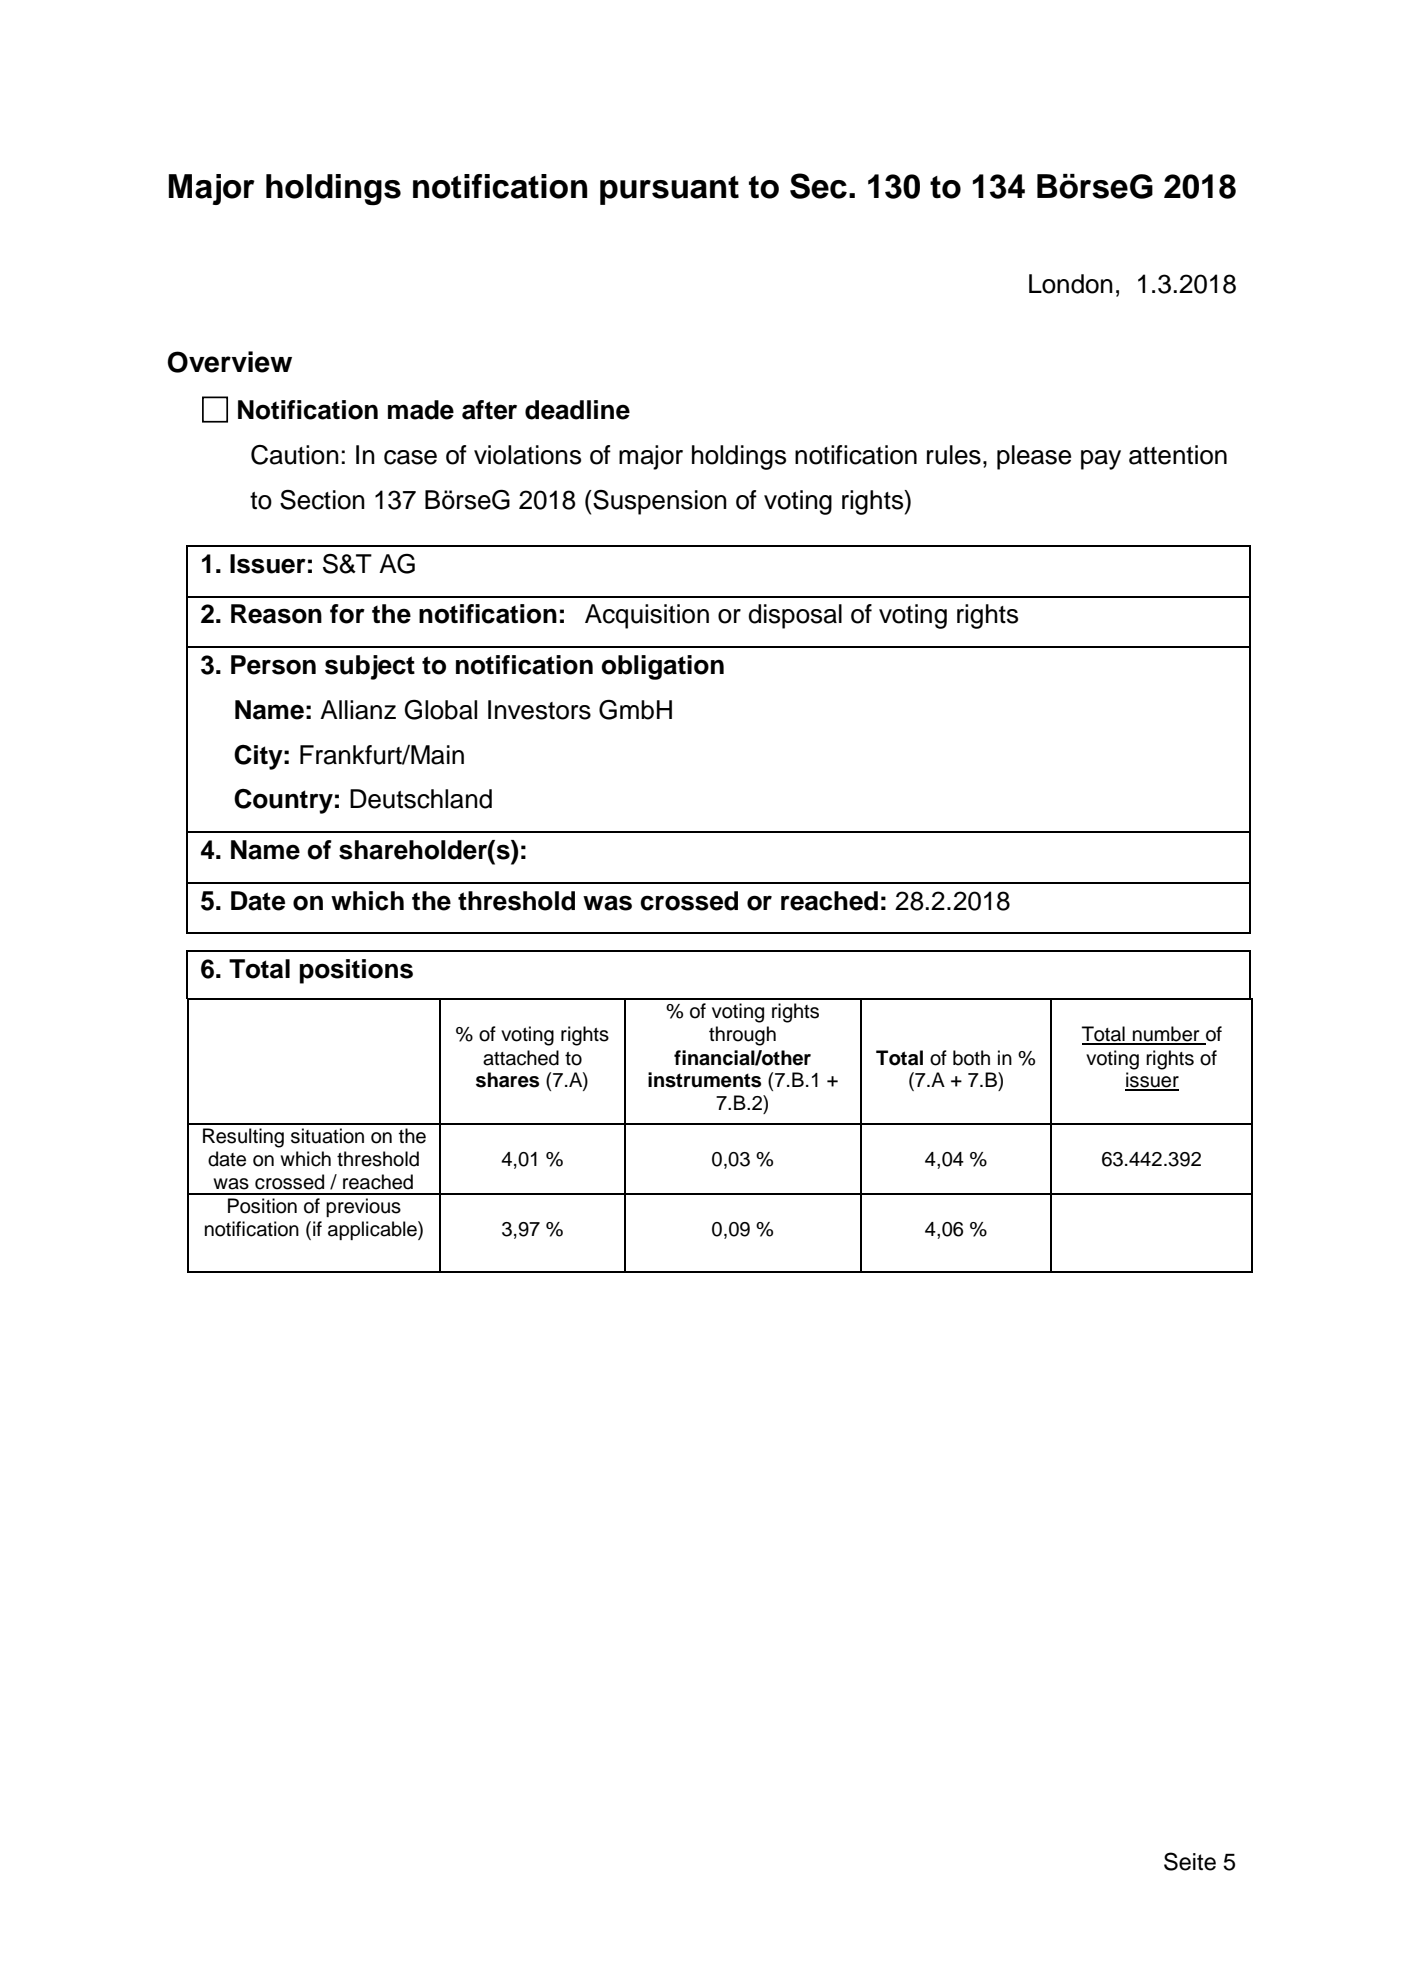 This page has height=1986, width=1403. Describe the element at coordinates (704, 1080) in the page. I see `instruments` at that location.
